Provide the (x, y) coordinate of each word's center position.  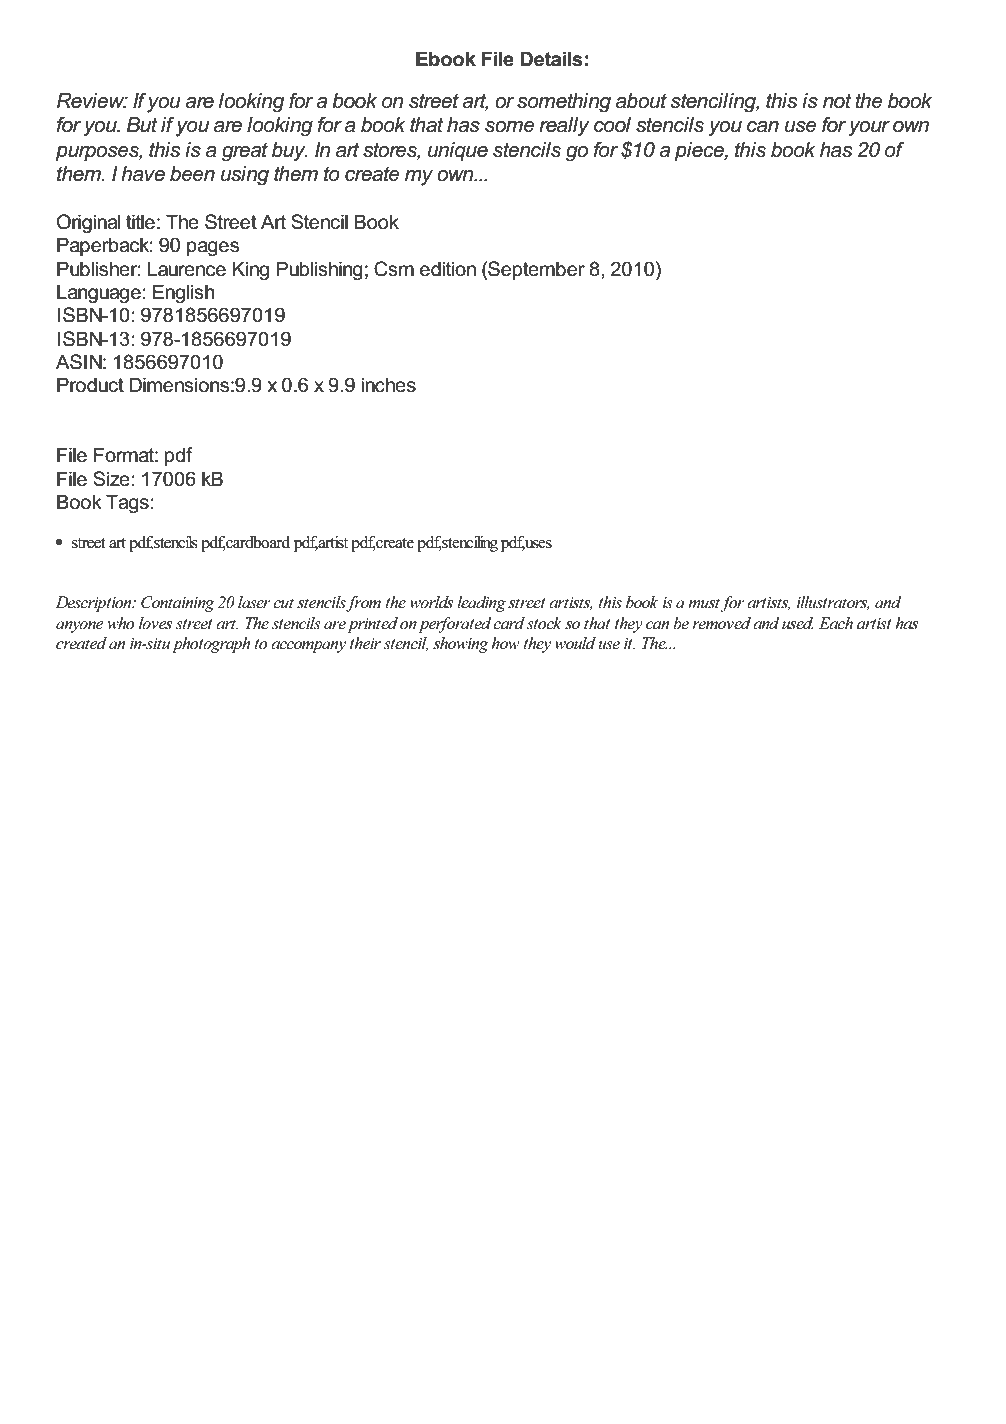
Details (551, 59)
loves (155, 623)
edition (448, 269)
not (837, 101)
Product (90, 385)
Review (92, 101)
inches (389, 385)
